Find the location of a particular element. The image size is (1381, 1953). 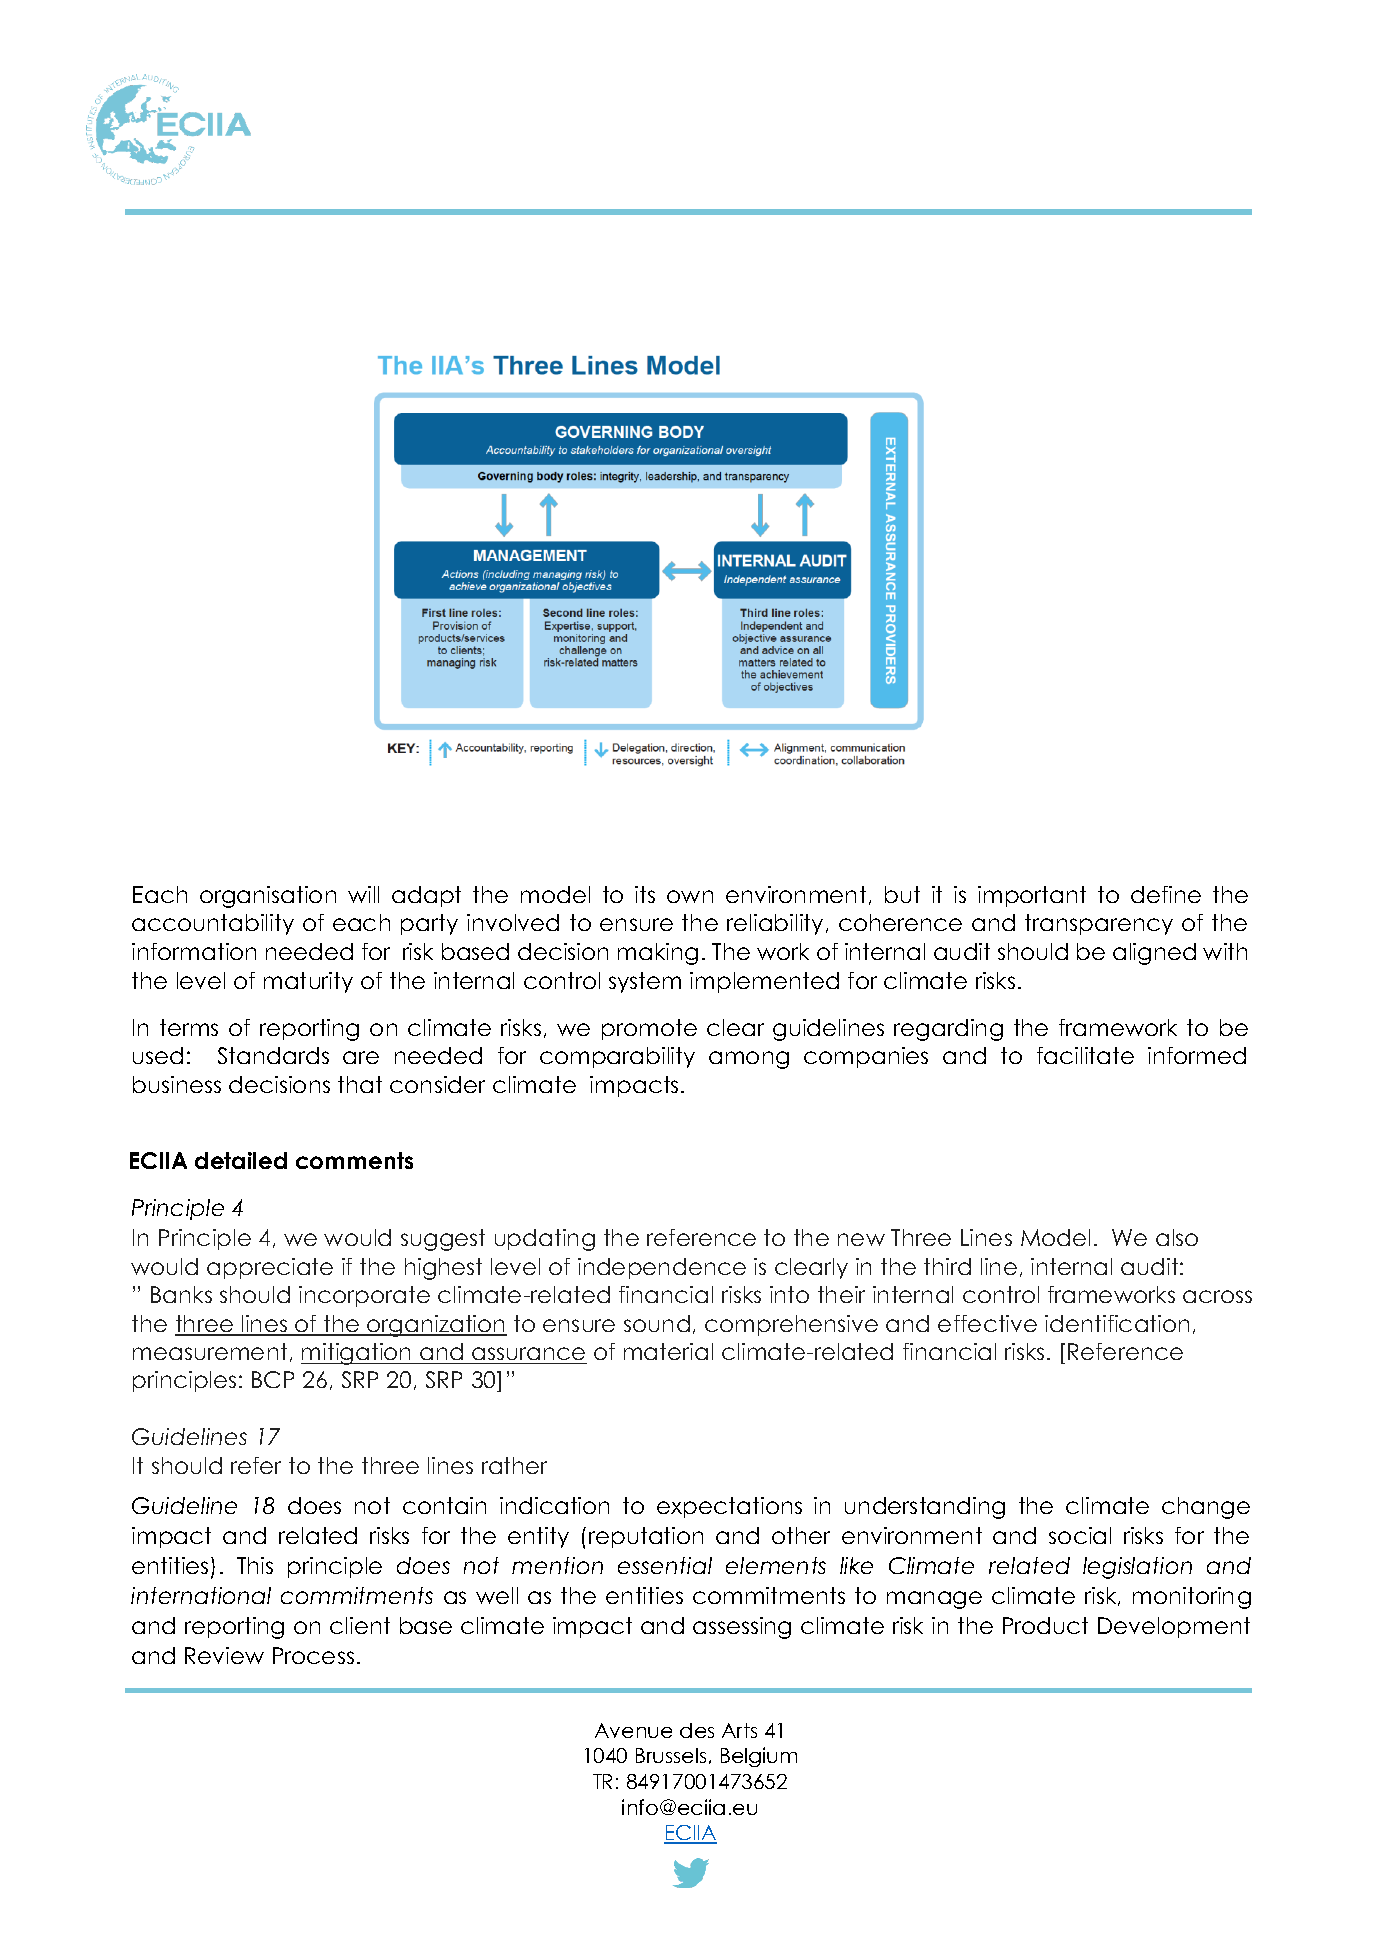

own is located at coordinates (690, 896).
